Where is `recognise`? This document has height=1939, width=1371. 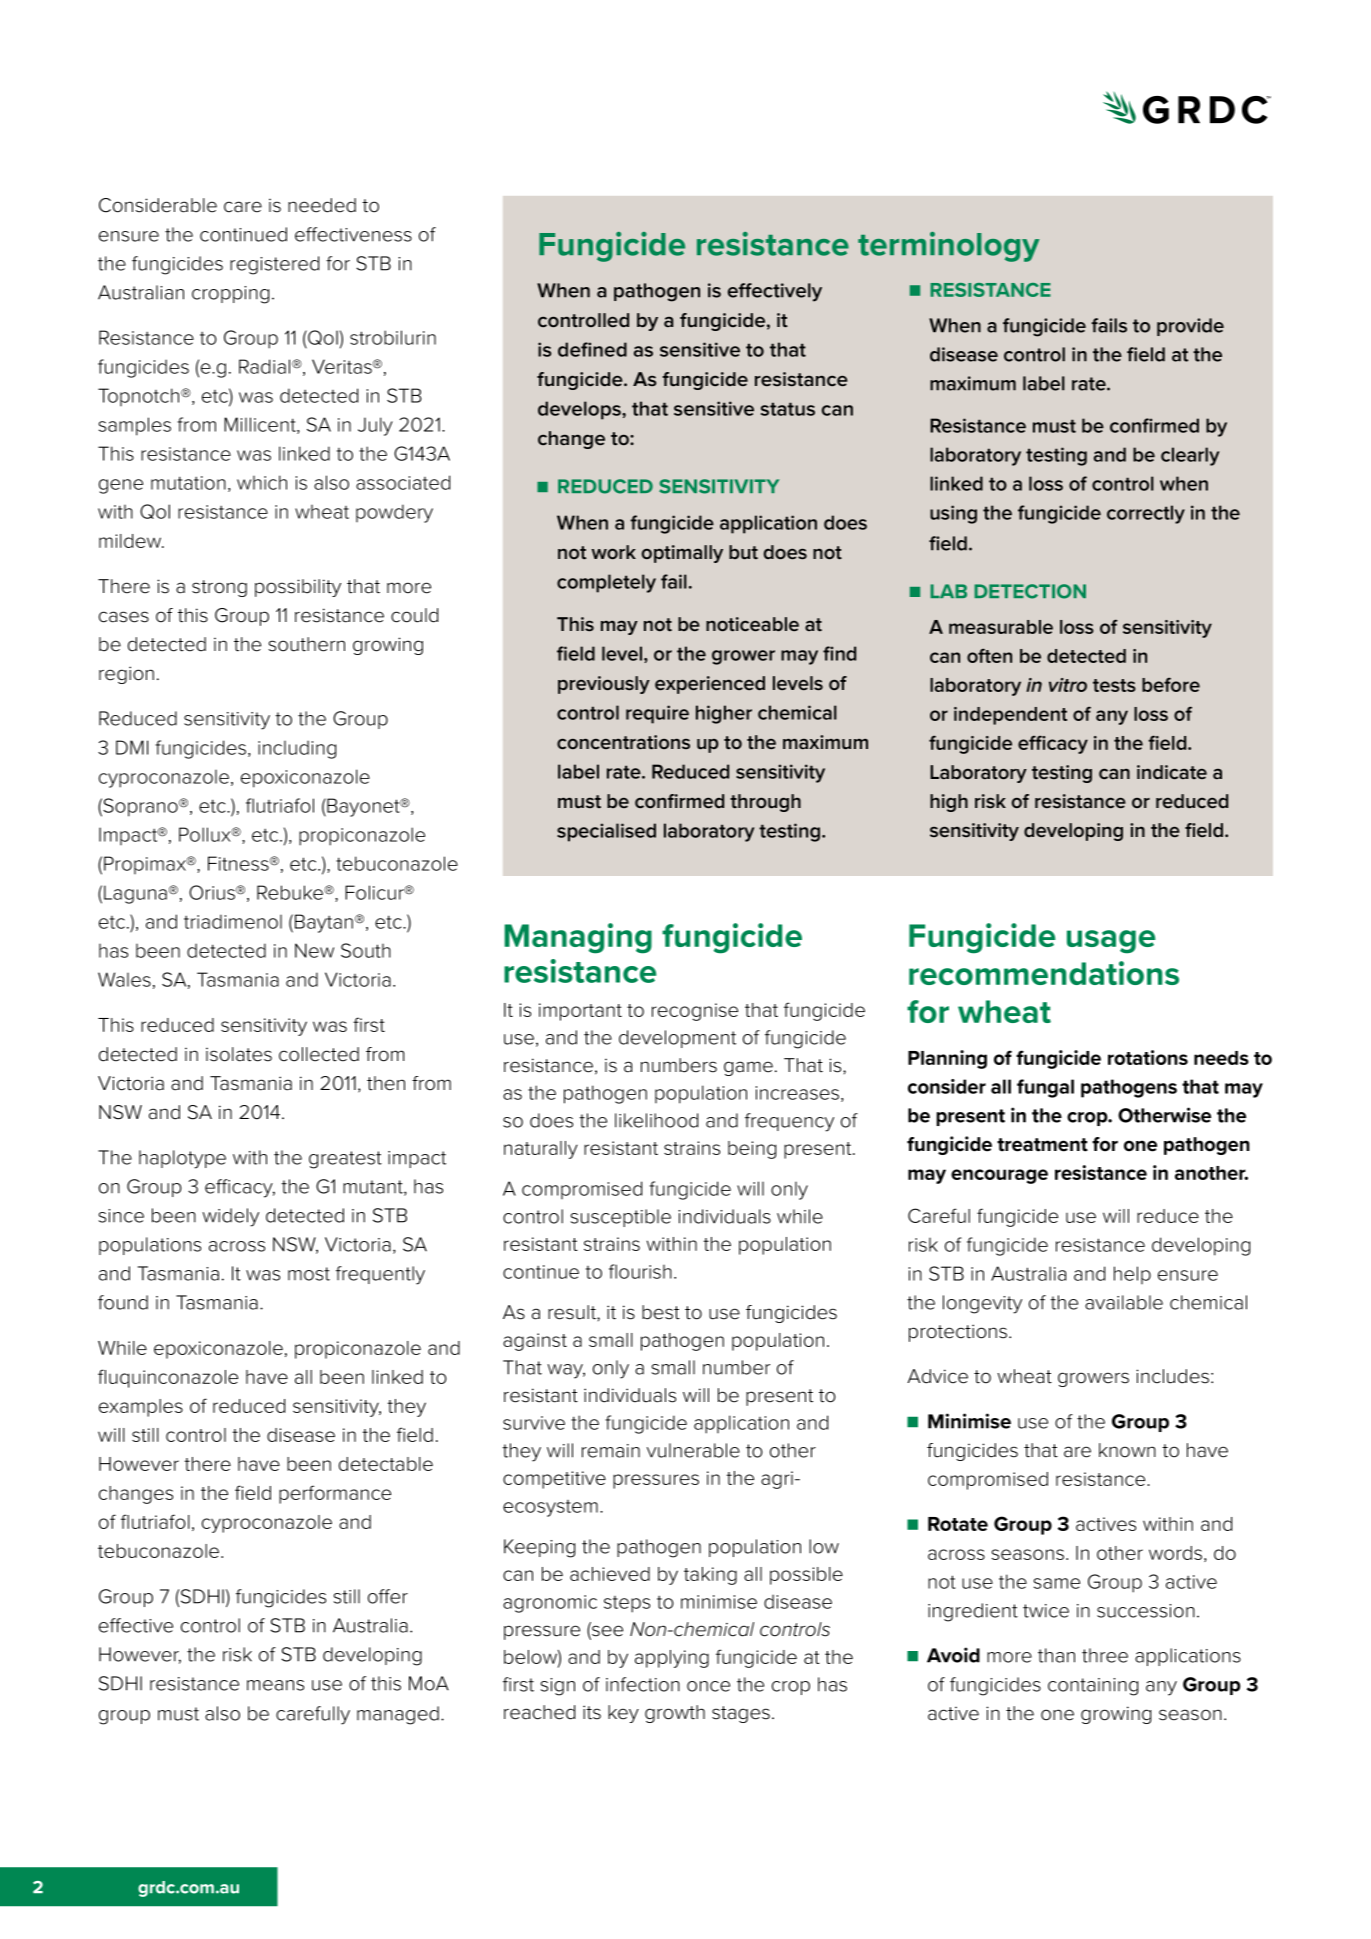 recognise is located at coordinates (695, 1012).
